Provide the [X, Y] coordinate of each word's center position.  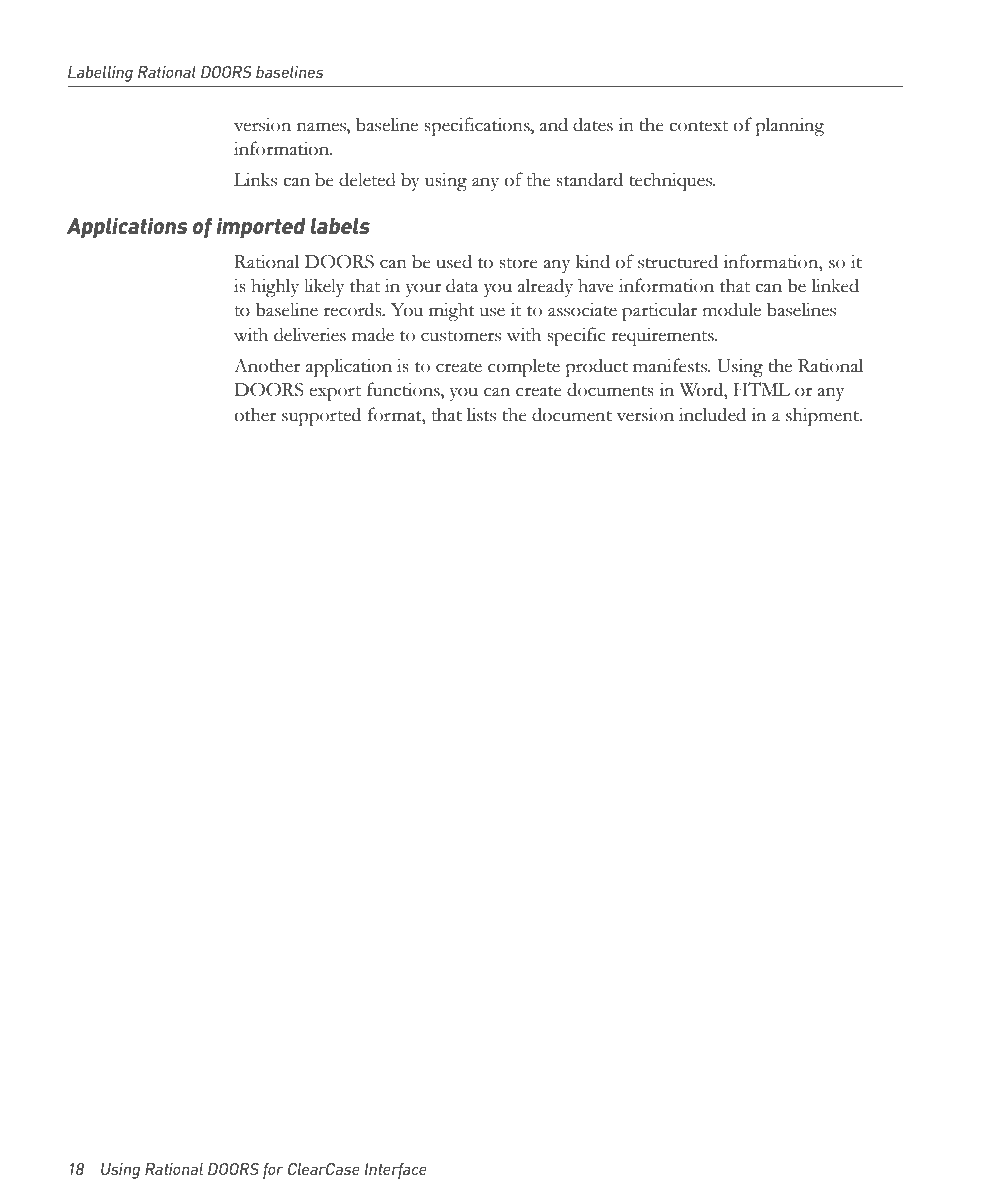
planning [789, 126]
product [596, 367]
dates [593, 124]
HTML [762, 389]
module [731, 309]
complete [524, 367]
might [452, 311]
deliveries [310, 334]
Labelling [100, 74]
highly [275, 287]
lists [481, 414]
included [712, 414]
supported [321, 416]
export [335, 393]
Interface [396, 1171]
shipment [823, 416]
